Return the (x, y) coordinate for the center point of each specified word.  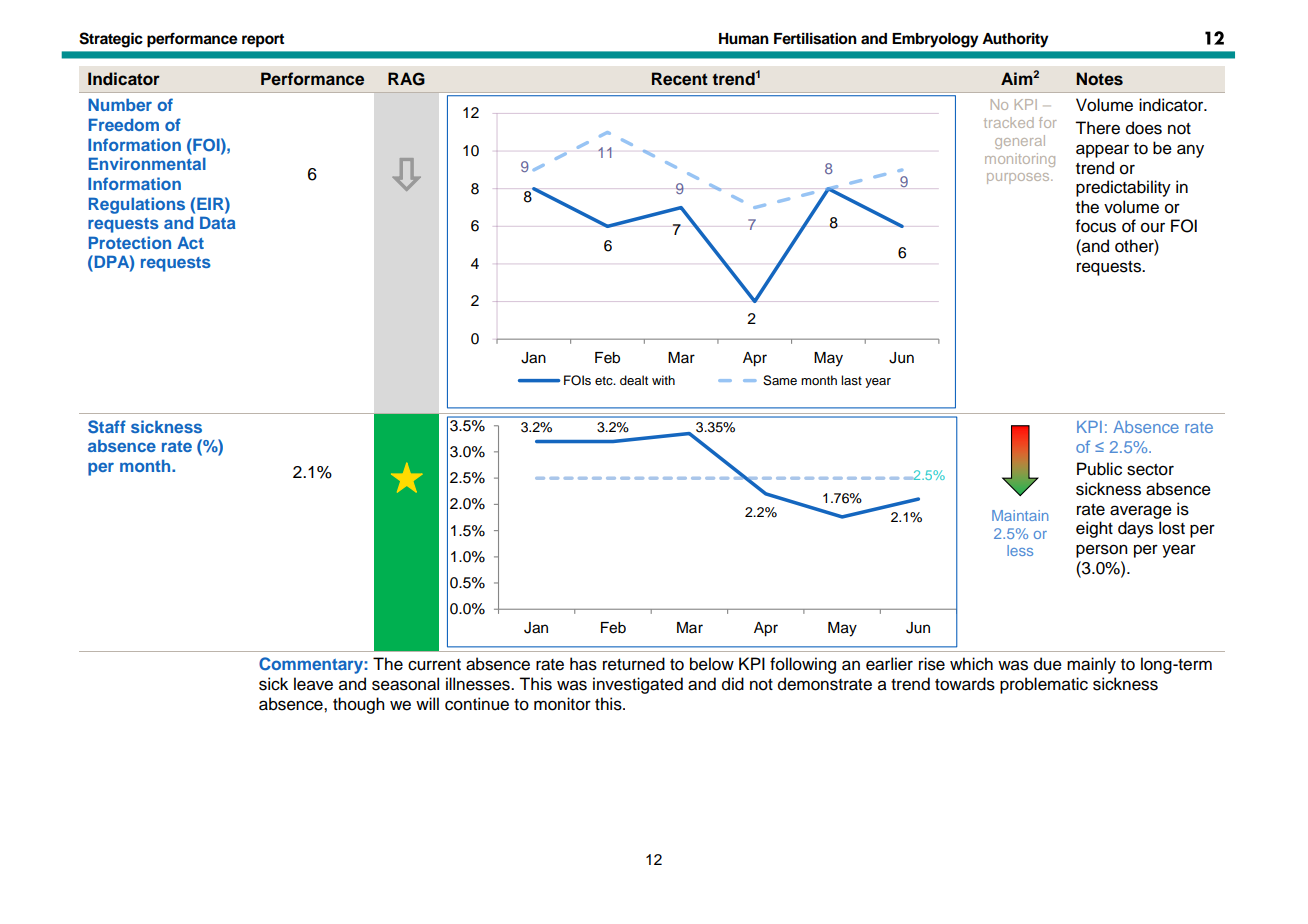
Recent (680, 79)
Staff (107, 427)
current (434, 665)
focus (1096, 226)
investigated (638, 685)
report (263, 41)
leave (313, 684)
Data (218, 222)
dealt (634, 380)
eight (1094, 529)
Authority (1015, 40)
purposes (1019, 178)
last (851, 380)
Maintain (1020, 515)
